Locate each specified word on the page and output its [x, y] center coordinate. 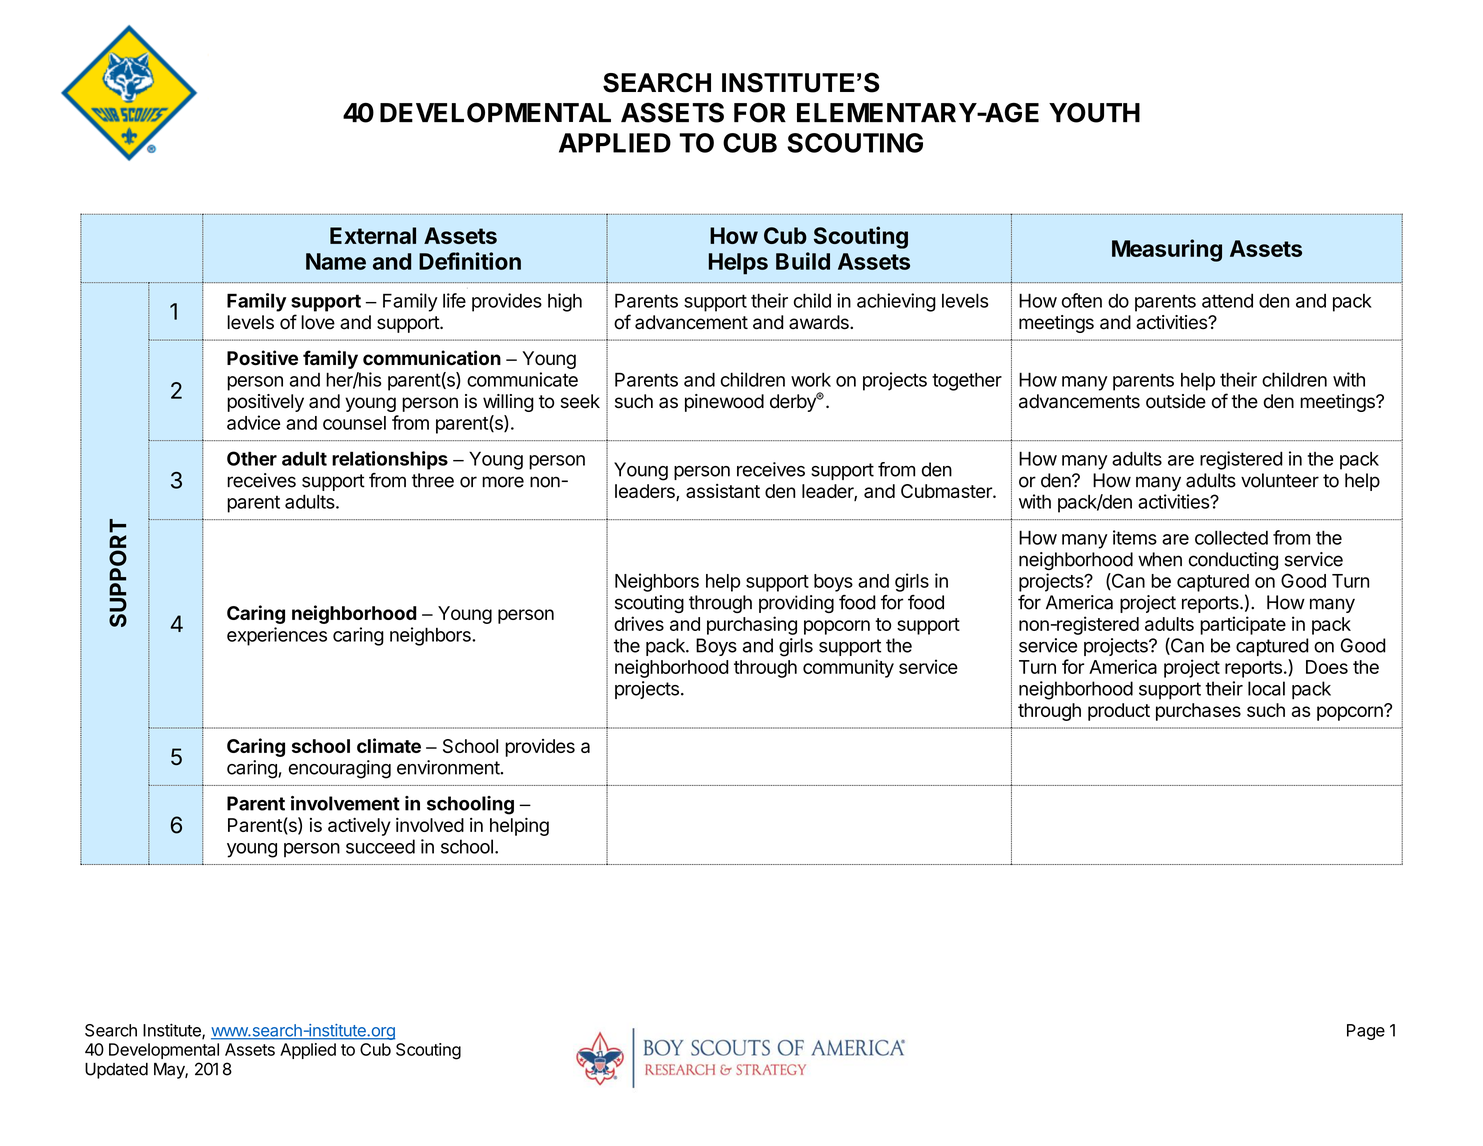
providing [796, 604]
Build [803, 261]
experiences [277, 636]
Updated [116, 1071]
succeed [380, 846]
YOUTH [1094, 112]
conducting [1233, 561]
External [373, 235]
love [318, 322]
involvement [345, 803]
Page [1366, 1032]
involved [430, 825]
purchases [1198, 712]
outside [1176, 401]
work [811, 379]
